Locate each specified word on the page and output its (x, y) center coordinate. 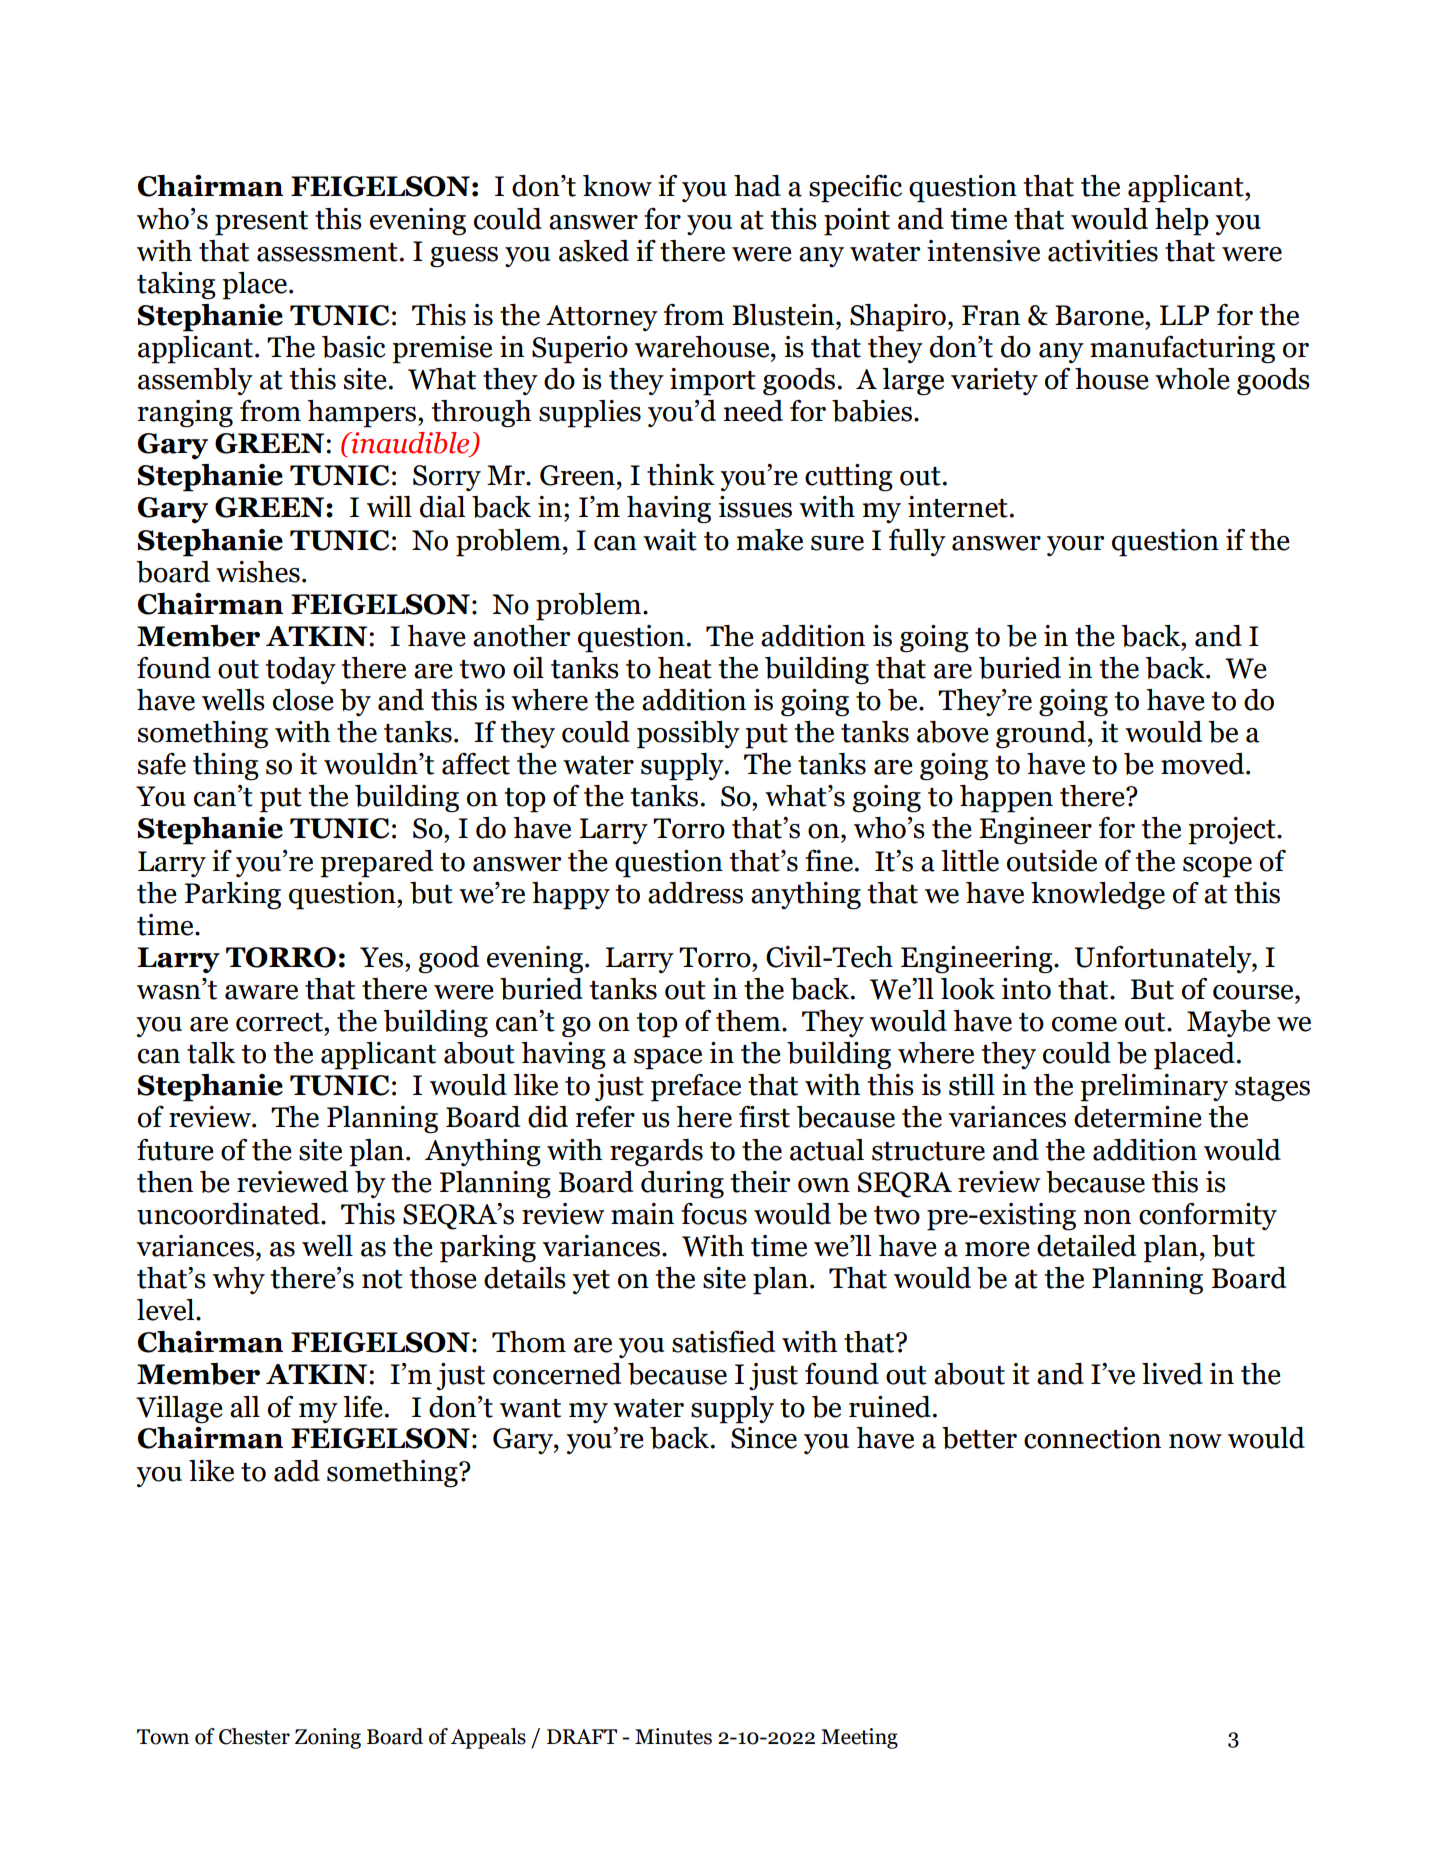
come (1084, 1024)
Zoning (328, 1738)
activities (1103, 251)
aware (261, 992)
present (261, 223)
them (749, 1021)
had (757, 186)
